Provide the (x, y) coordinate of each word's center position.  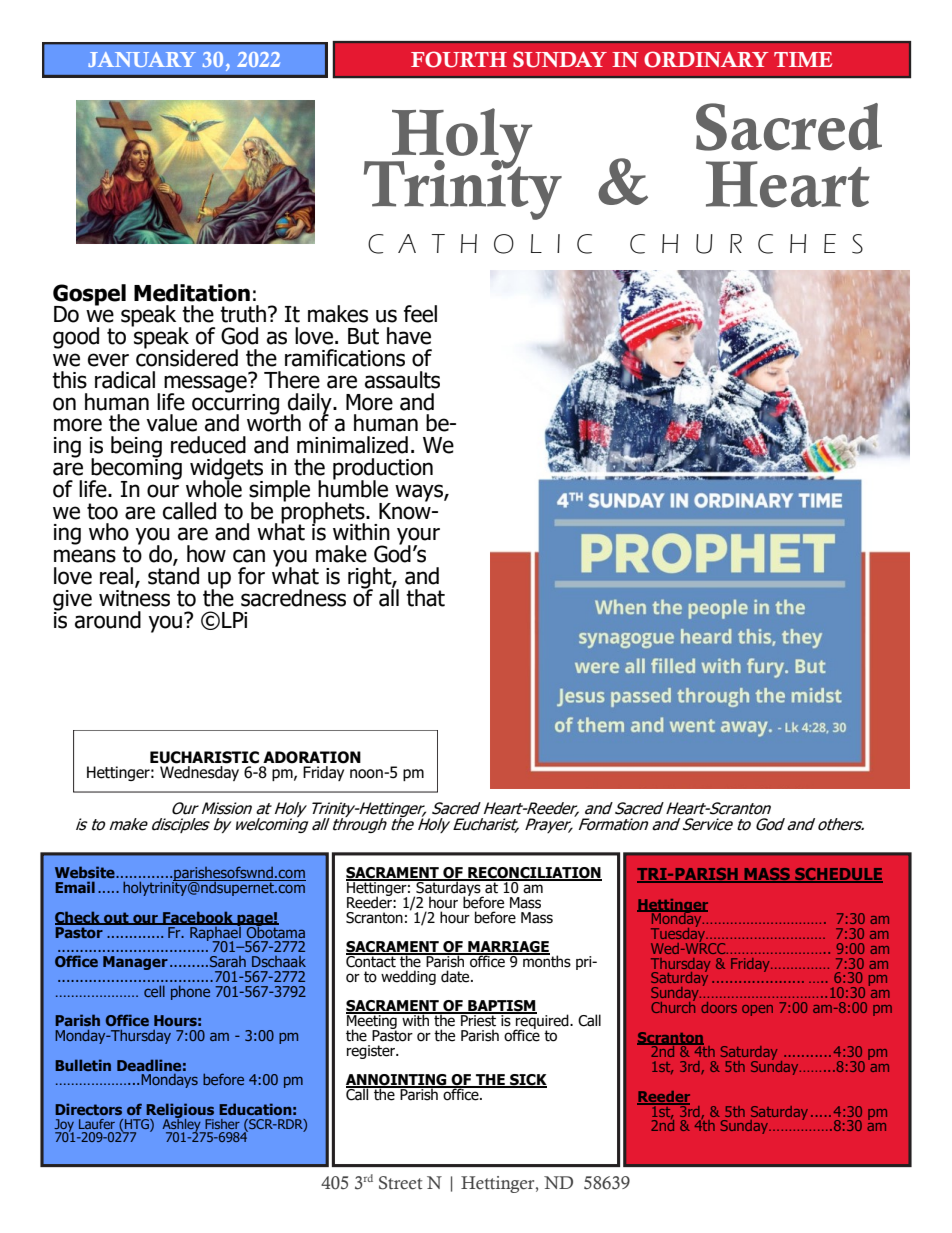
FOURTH (459, 59)
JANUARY (142, 59)
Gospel (89, 295)
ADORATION (312, 757)
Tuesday (679, 935)
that (425, 598)
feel (420, 314)
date (456, 976)
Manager (135, 963)
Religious (179, 1112)
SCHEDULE (838, 875)
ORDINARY (706, 59)
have (409, 336)
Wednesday (199, 773)
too (102, 511)
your (418, 537)
